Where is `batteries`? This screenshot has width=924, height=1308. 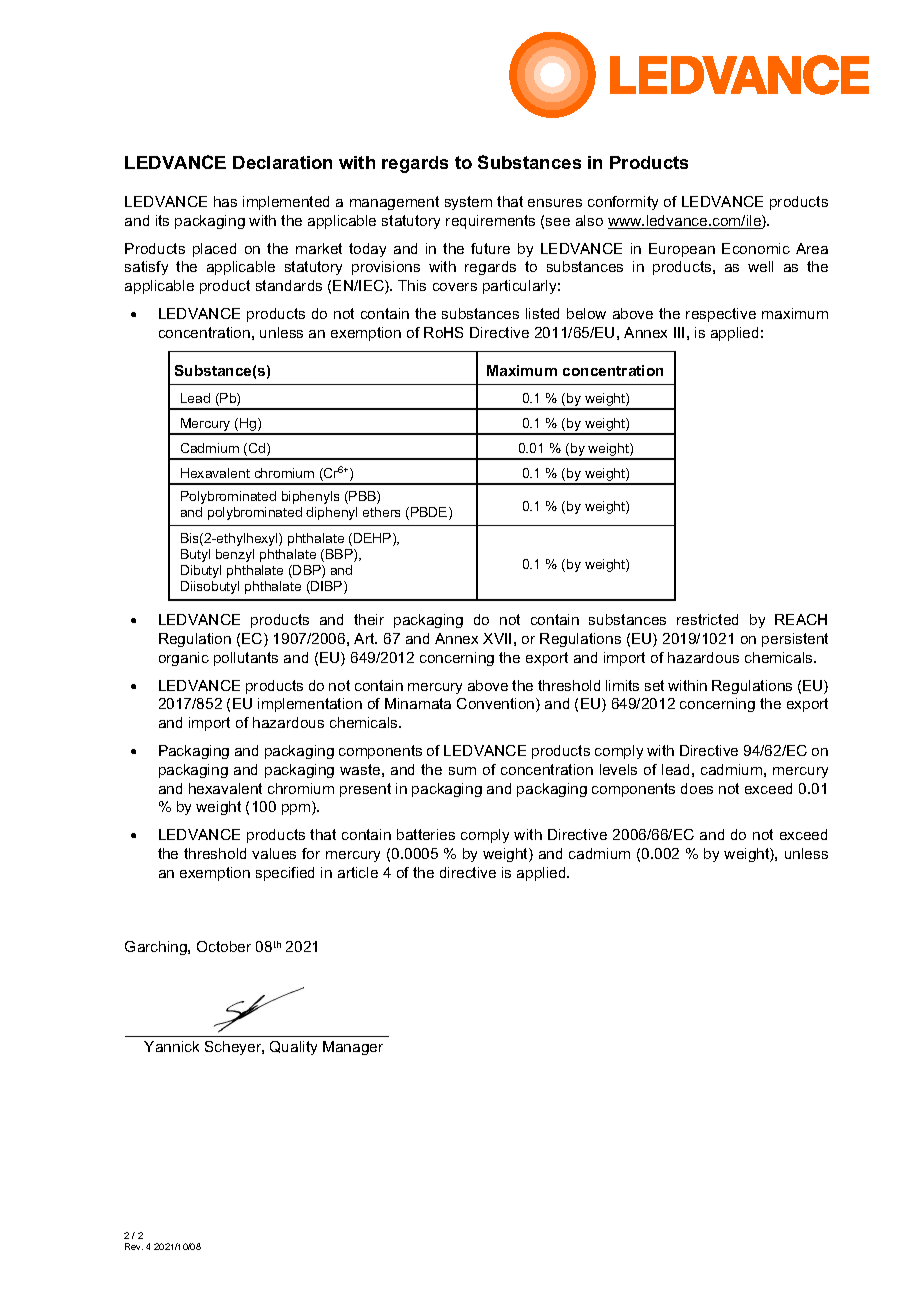 batteries is located at coordinates (426, 834).
